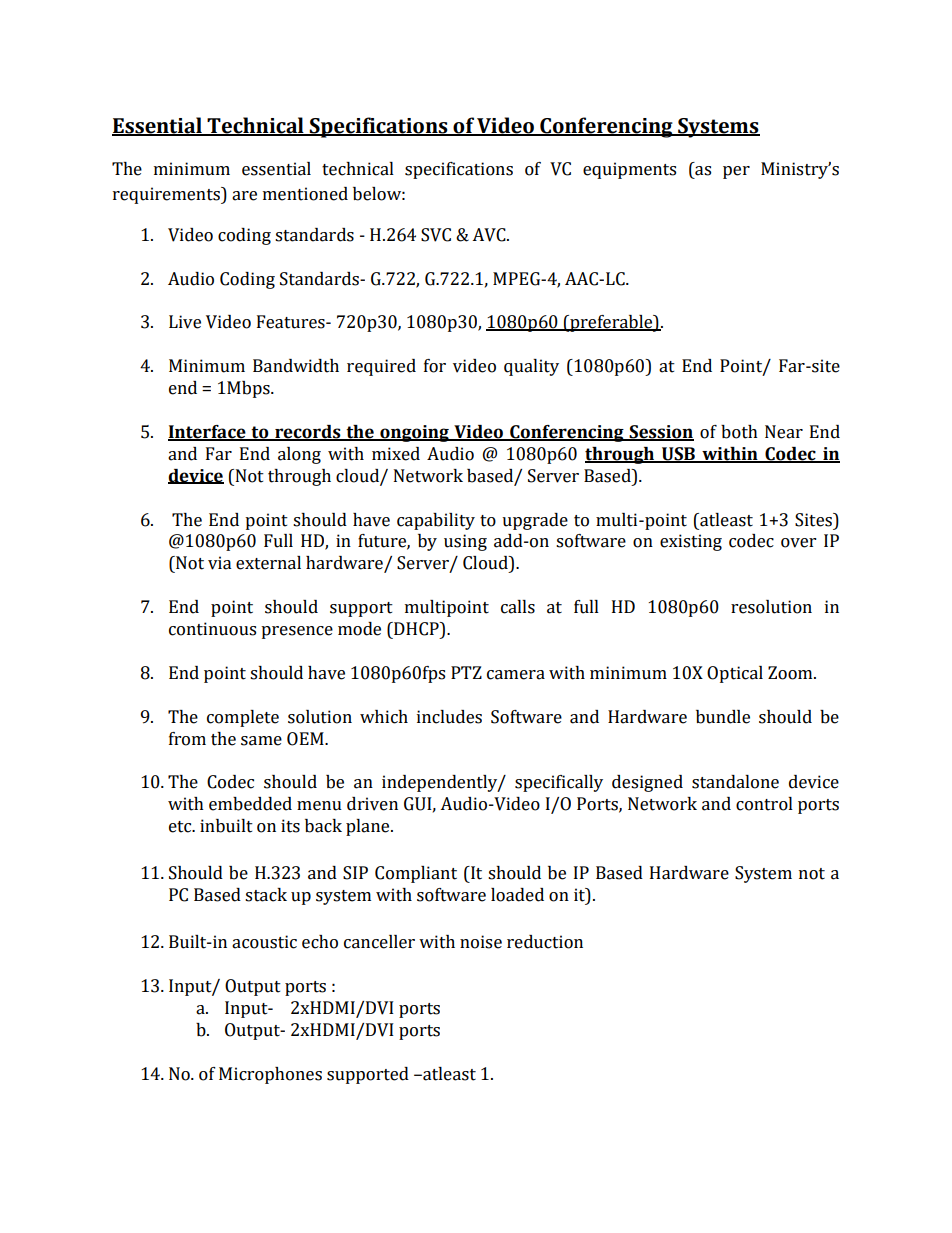  Describe the element at coordinates (208, 433) in the screenshot. I see `Interface` at that location.
